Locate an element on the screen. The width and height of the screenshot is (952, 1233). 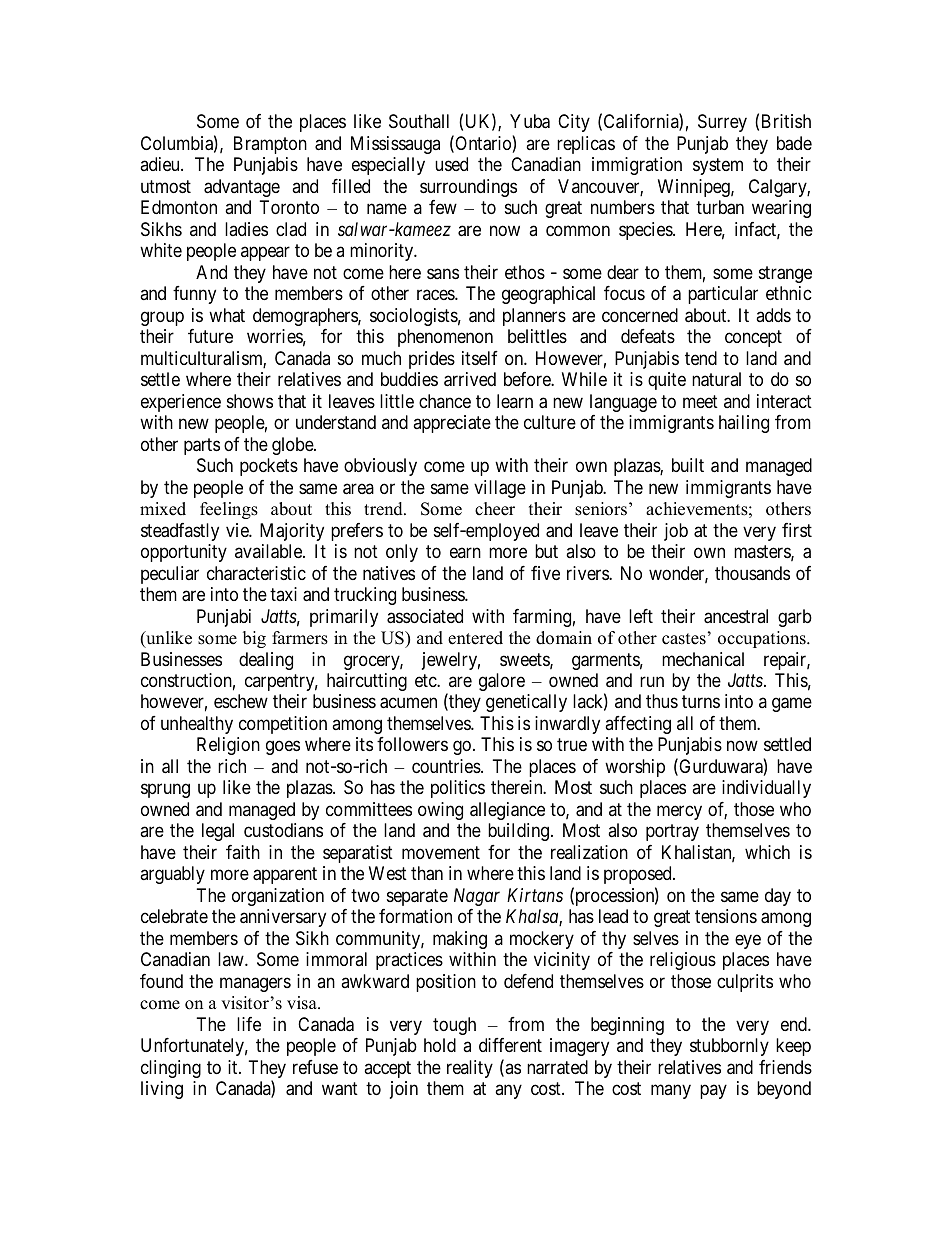
legal is located at coordinates (218, 832).
